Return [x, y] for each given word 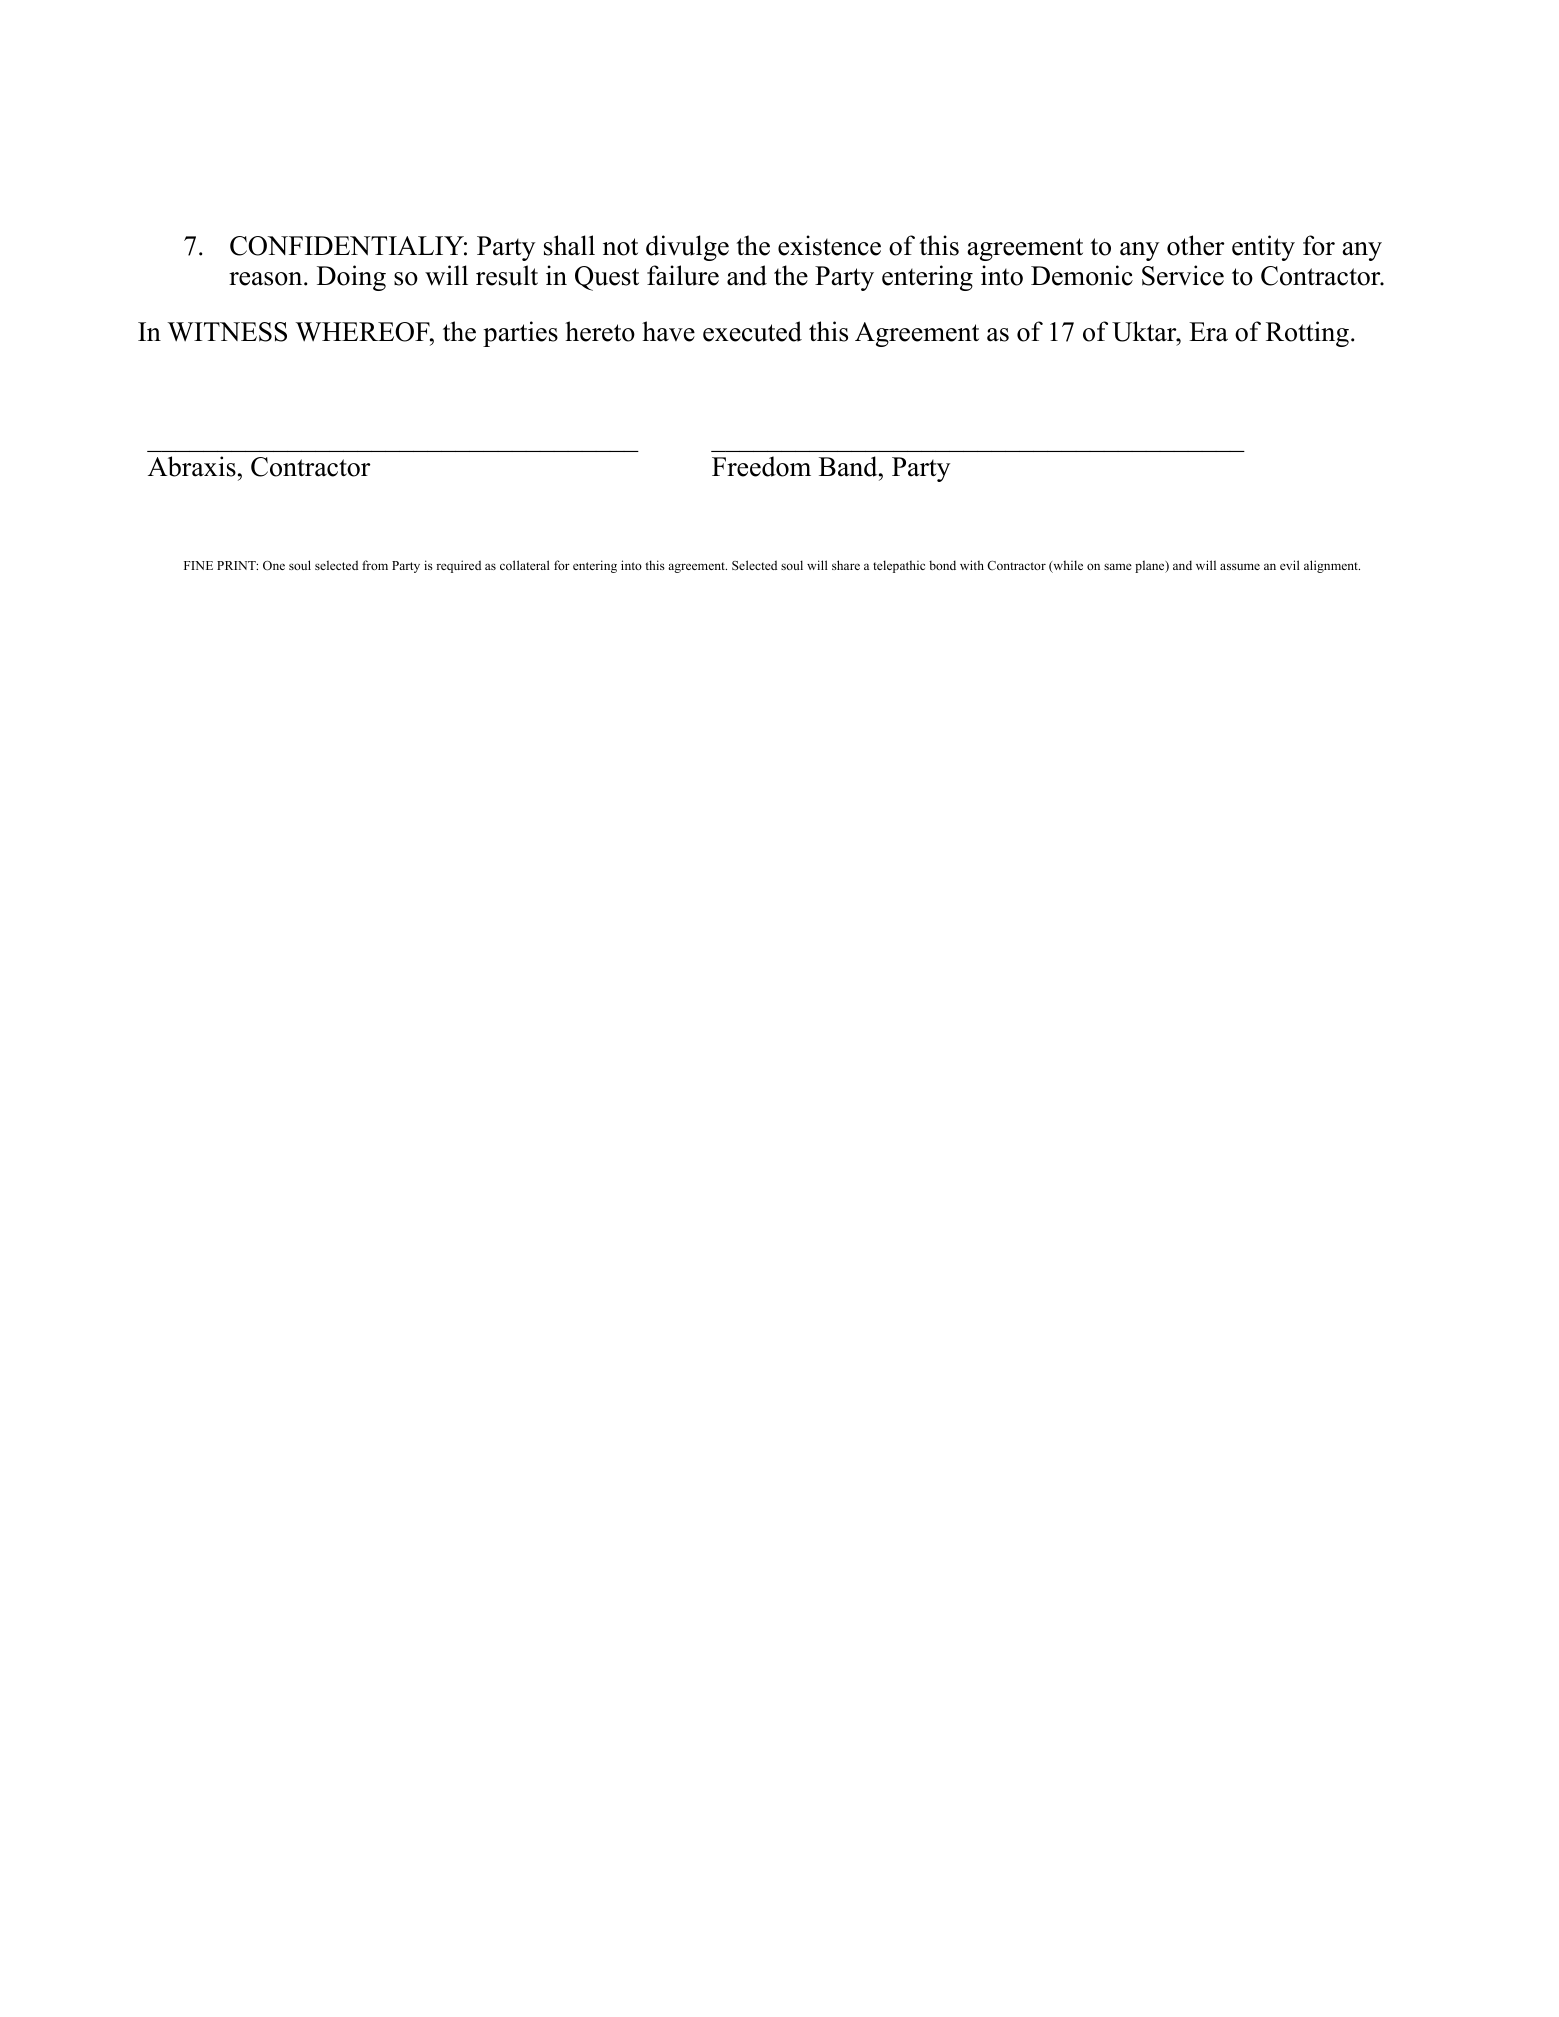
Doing [351, 278]
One [274, 566]
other [1196, 245]
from [375, 565]
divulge [687, 248]
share [846, 565]
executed [752, 331]
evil [1290, 565]
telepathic [899, 566]
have [668, 331]
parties [520, 334]
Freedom [761, 466]
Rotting [1307, 334]
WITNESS [227, 332]
